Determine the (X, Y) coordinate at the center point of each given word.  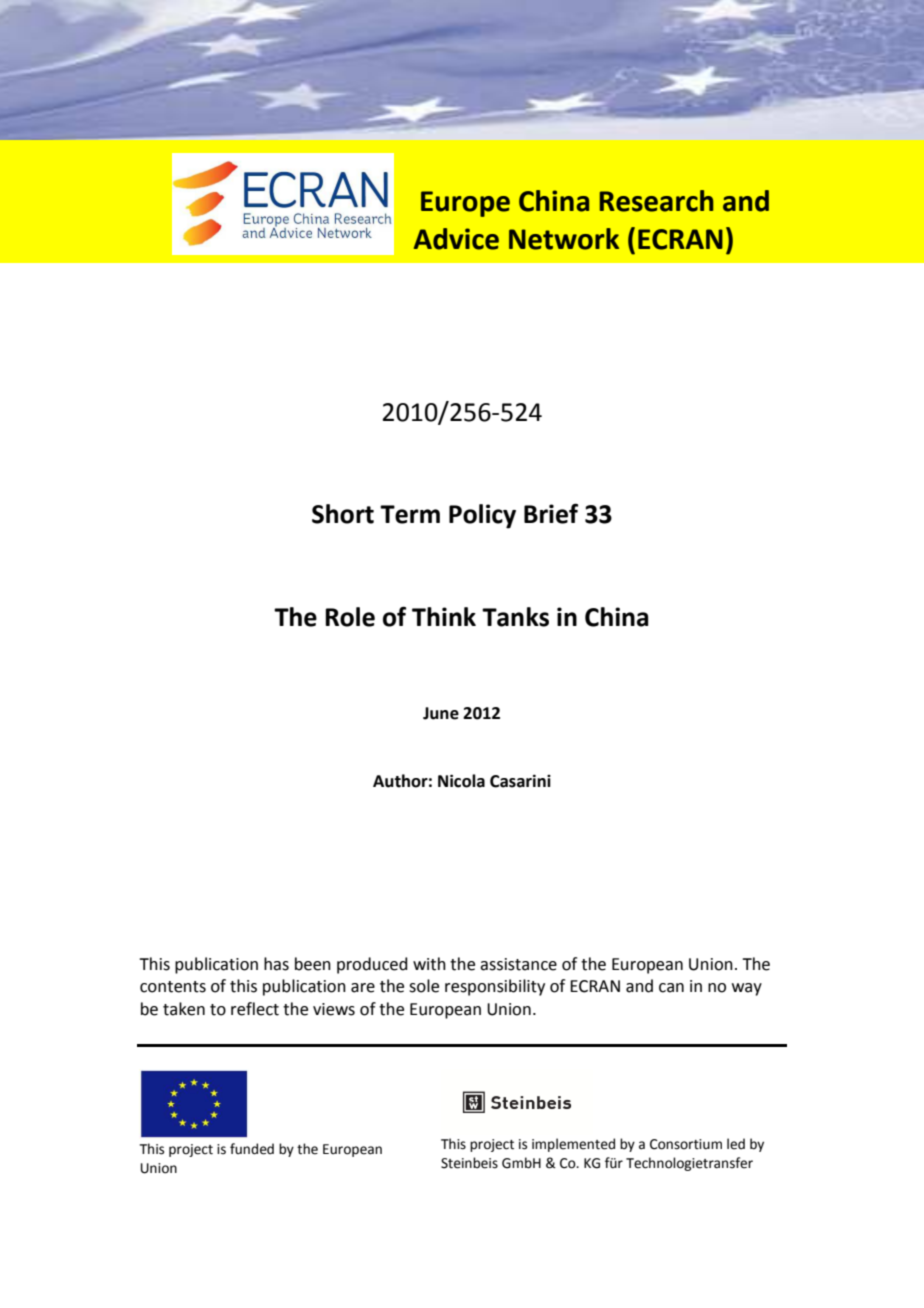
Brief (551, 513)
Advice (456, 239)
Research (656, 201)
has (276, 964)
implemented (573, 1145)
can (671, 988)
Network (564, 239)
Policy (482, 516)
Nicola (461, 781)
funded (252, 1149)
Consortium (686, 1144)
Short (343, 514)
